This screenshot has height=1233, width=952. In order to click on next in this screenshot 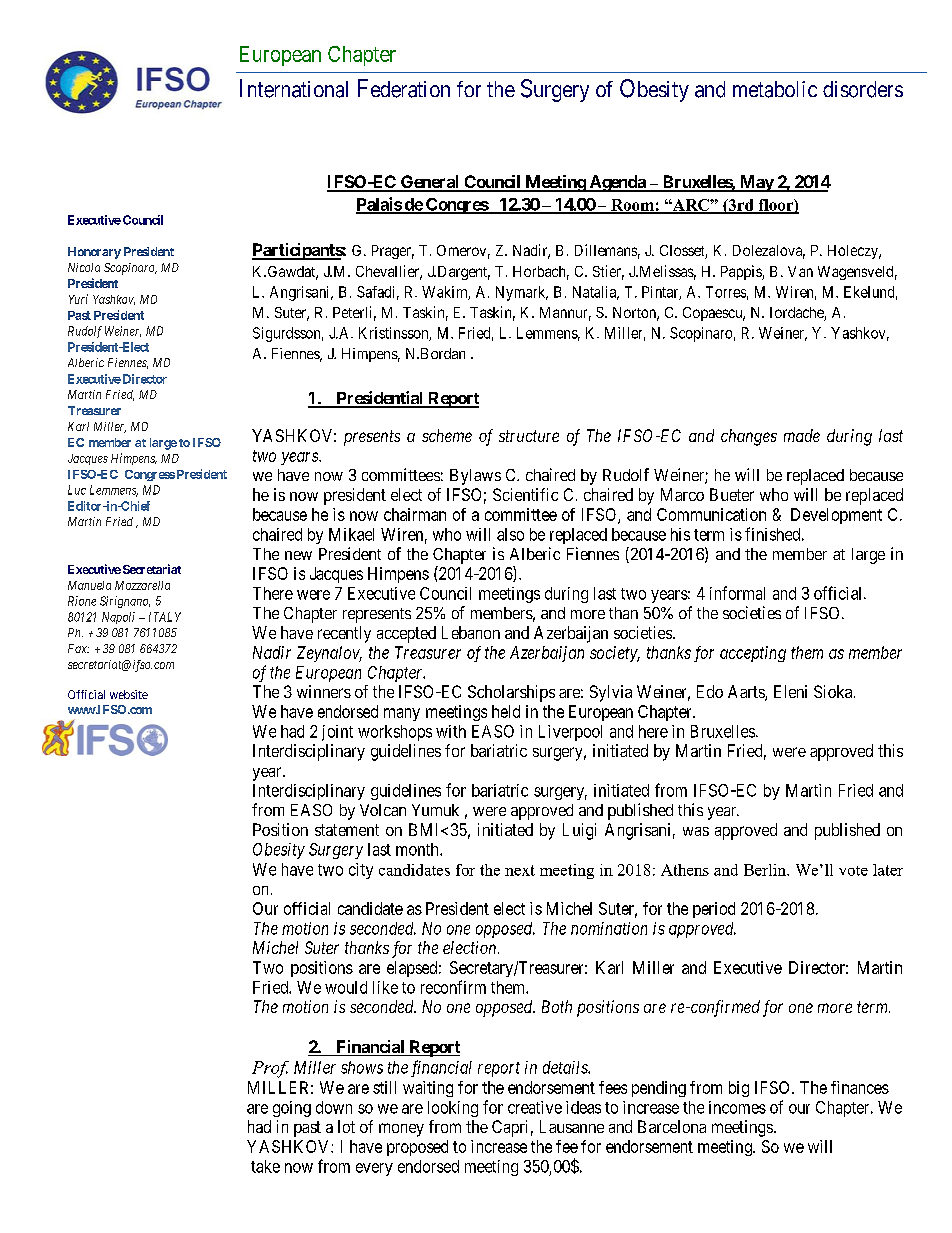, I will do `click(520, 870)`.
